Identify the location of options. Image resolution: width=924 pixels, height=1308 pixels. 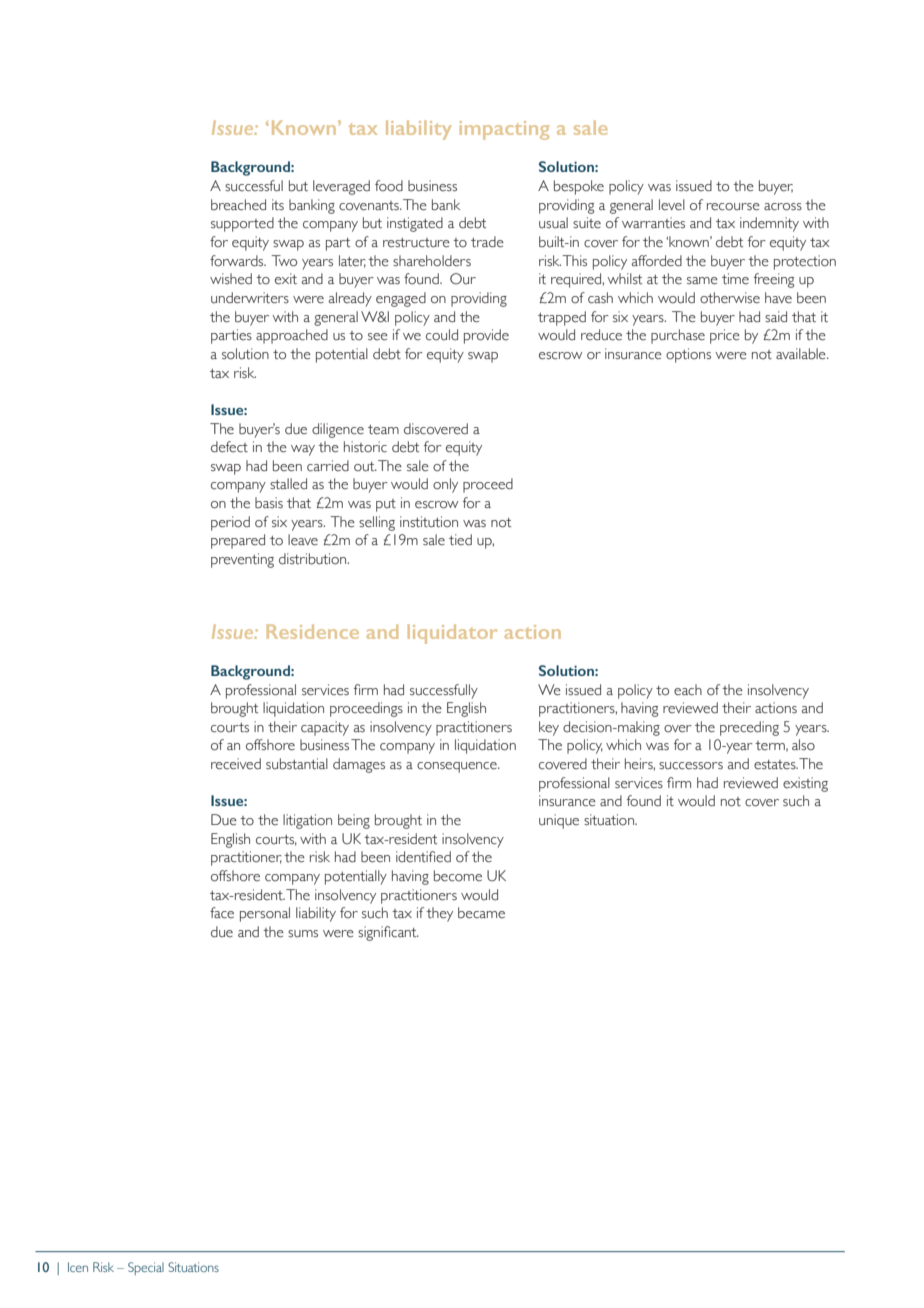
(688, 355).
